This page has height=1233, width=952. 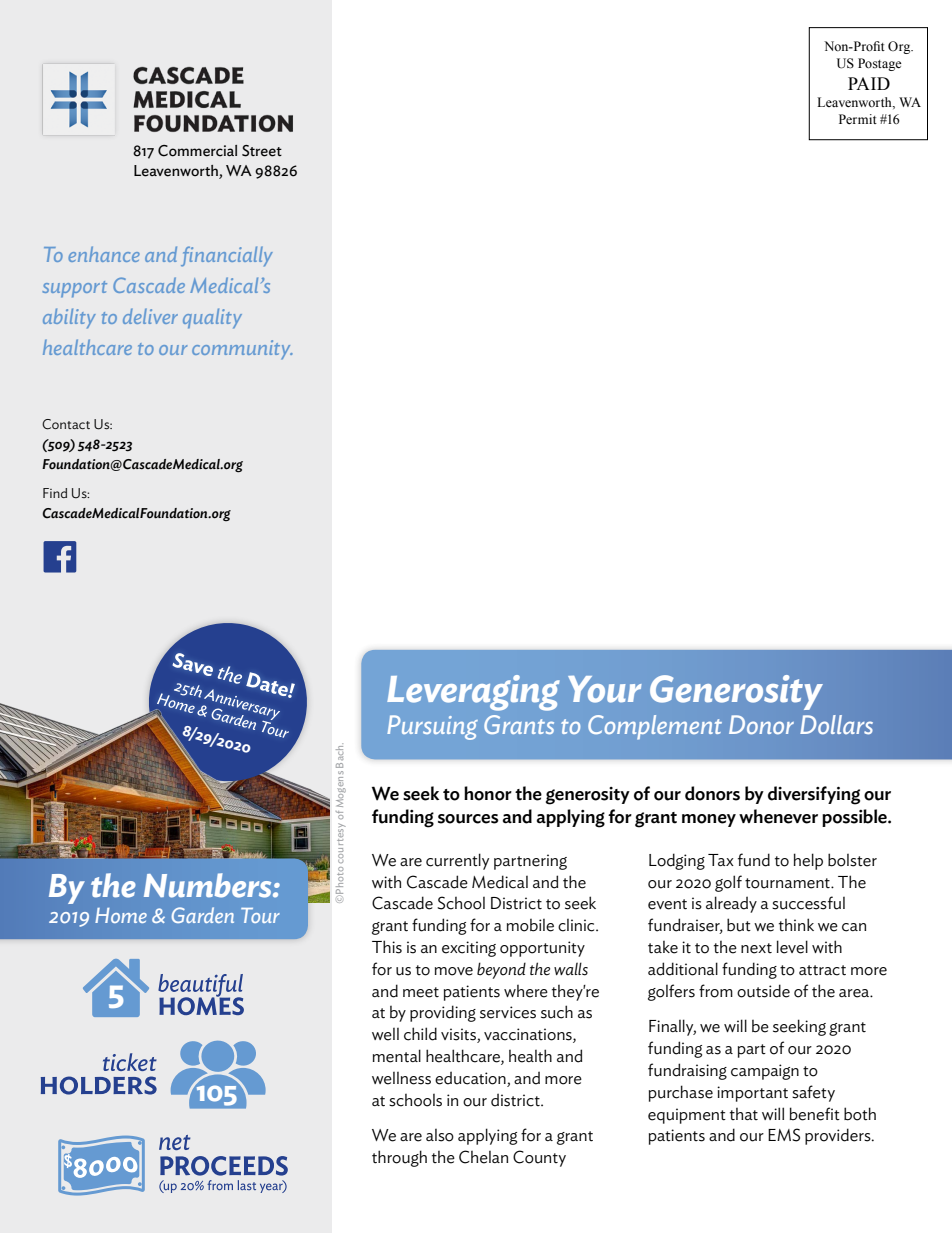 I want to click on Commercial, so click(x=197, y=151).
